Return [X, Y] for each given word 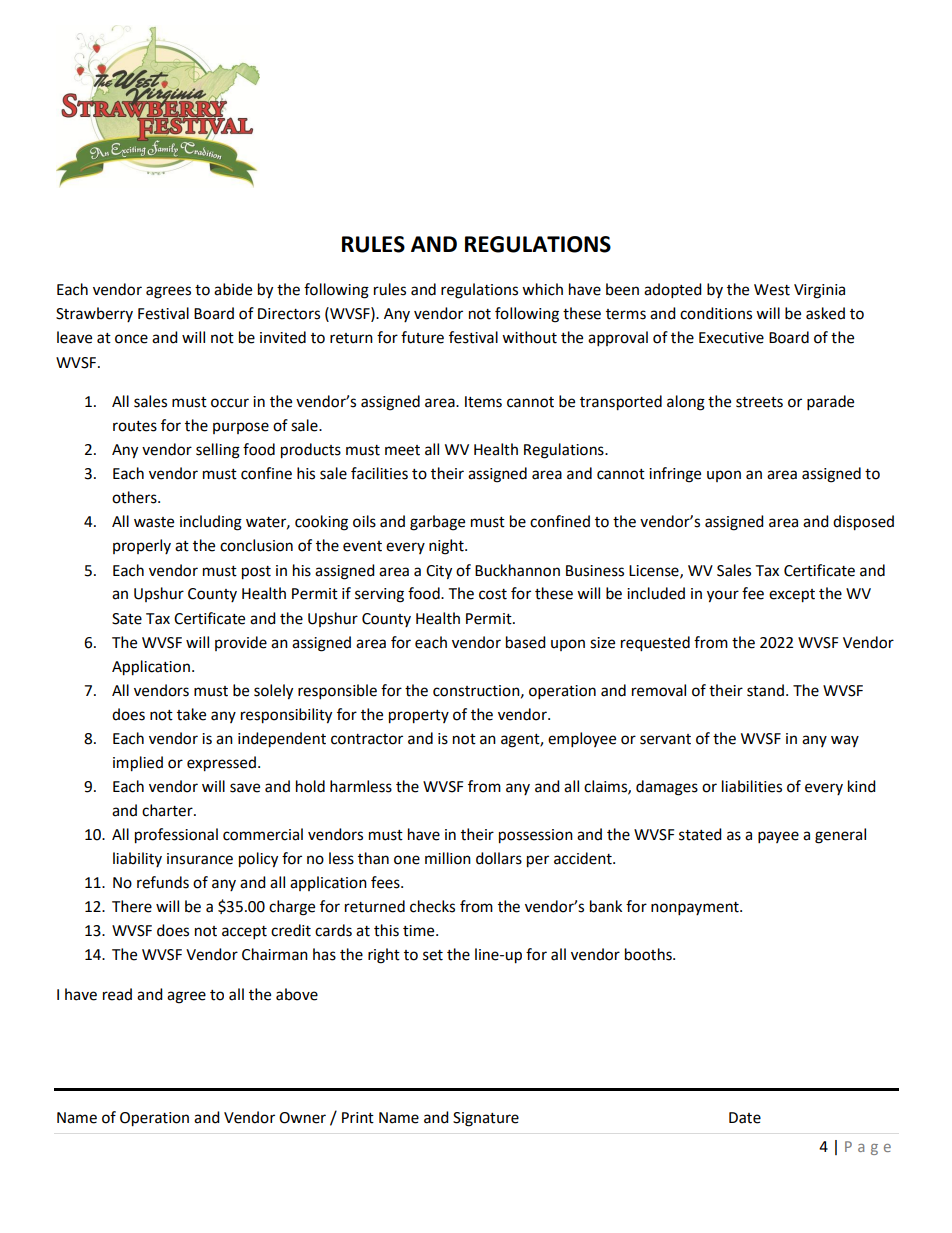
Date [745, 1118]
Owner [302, 1118]
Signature [486, 1119]
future [422, 337]
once [131, 339]
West [772, 290]
